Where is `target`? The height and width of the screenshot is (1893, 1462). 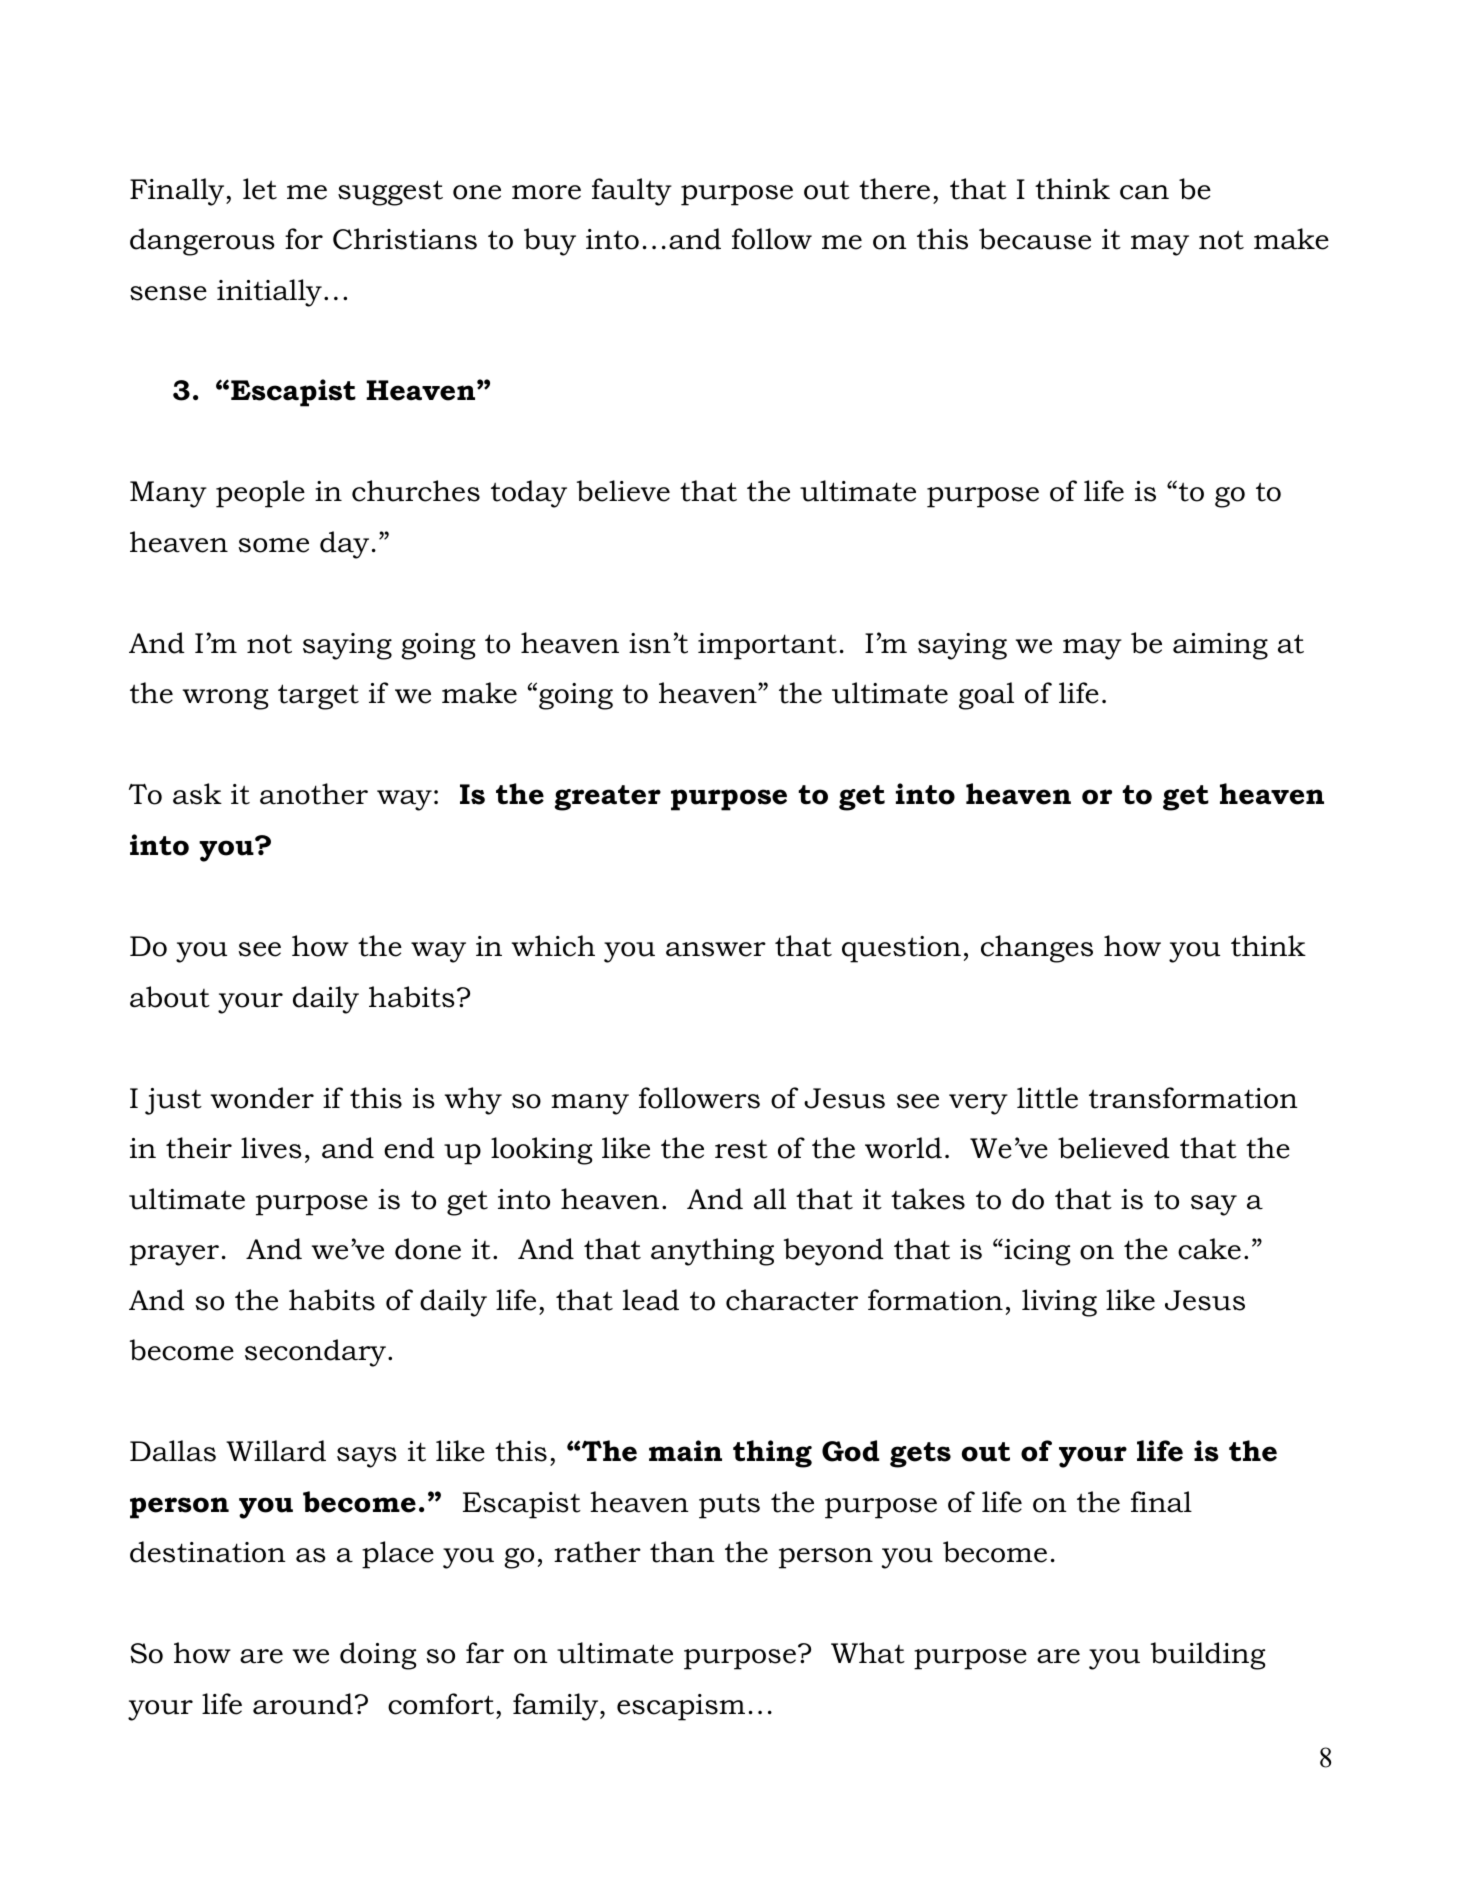 target is located at coordinates (318, 697).
